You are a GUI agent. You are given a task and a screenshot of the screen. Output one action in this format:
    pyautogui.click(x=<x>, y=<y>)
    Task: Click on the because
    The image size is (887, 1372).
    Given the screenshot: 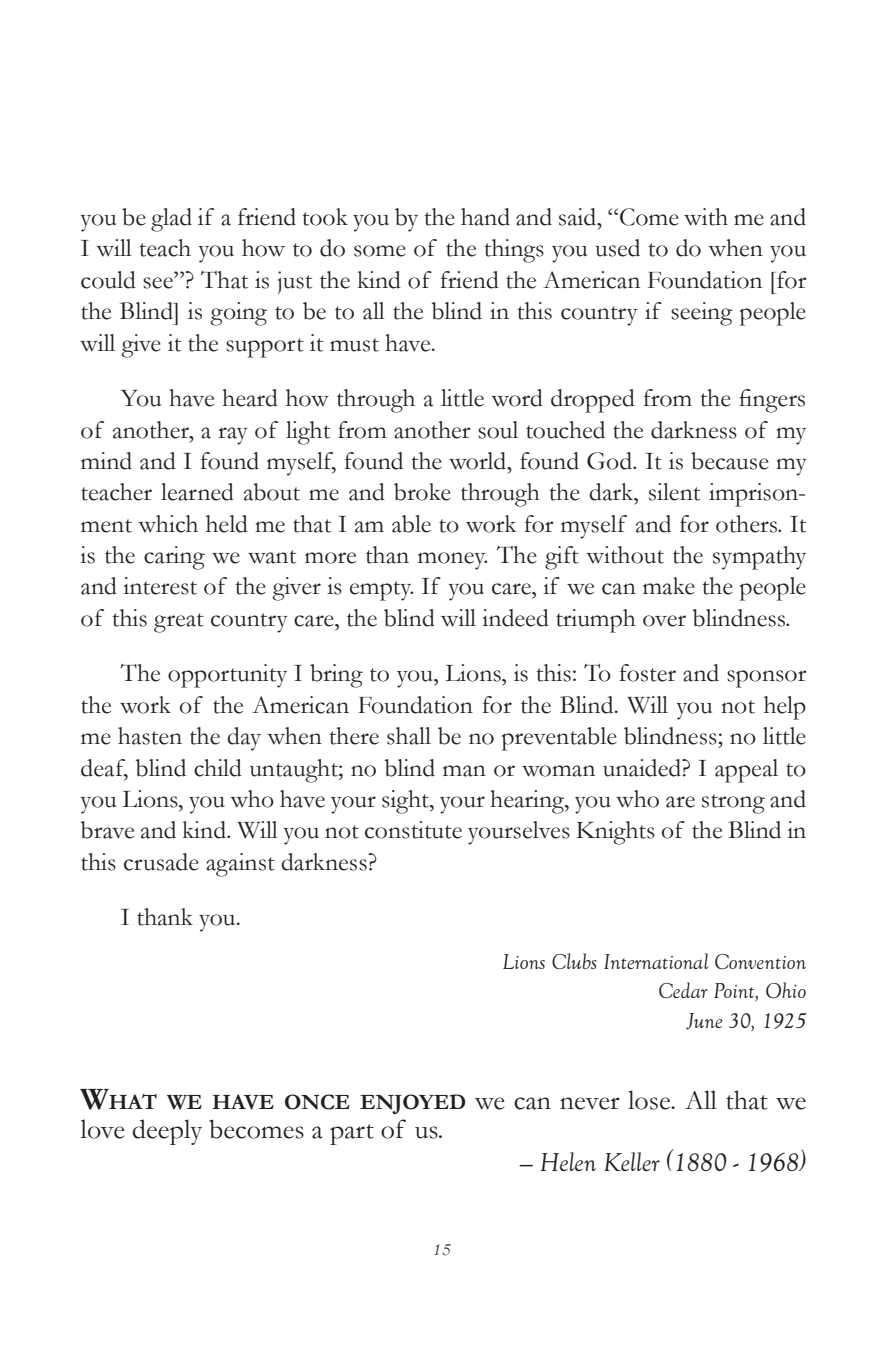 What is the action you would take?
    pyautogui.click(x=730, y=461)
